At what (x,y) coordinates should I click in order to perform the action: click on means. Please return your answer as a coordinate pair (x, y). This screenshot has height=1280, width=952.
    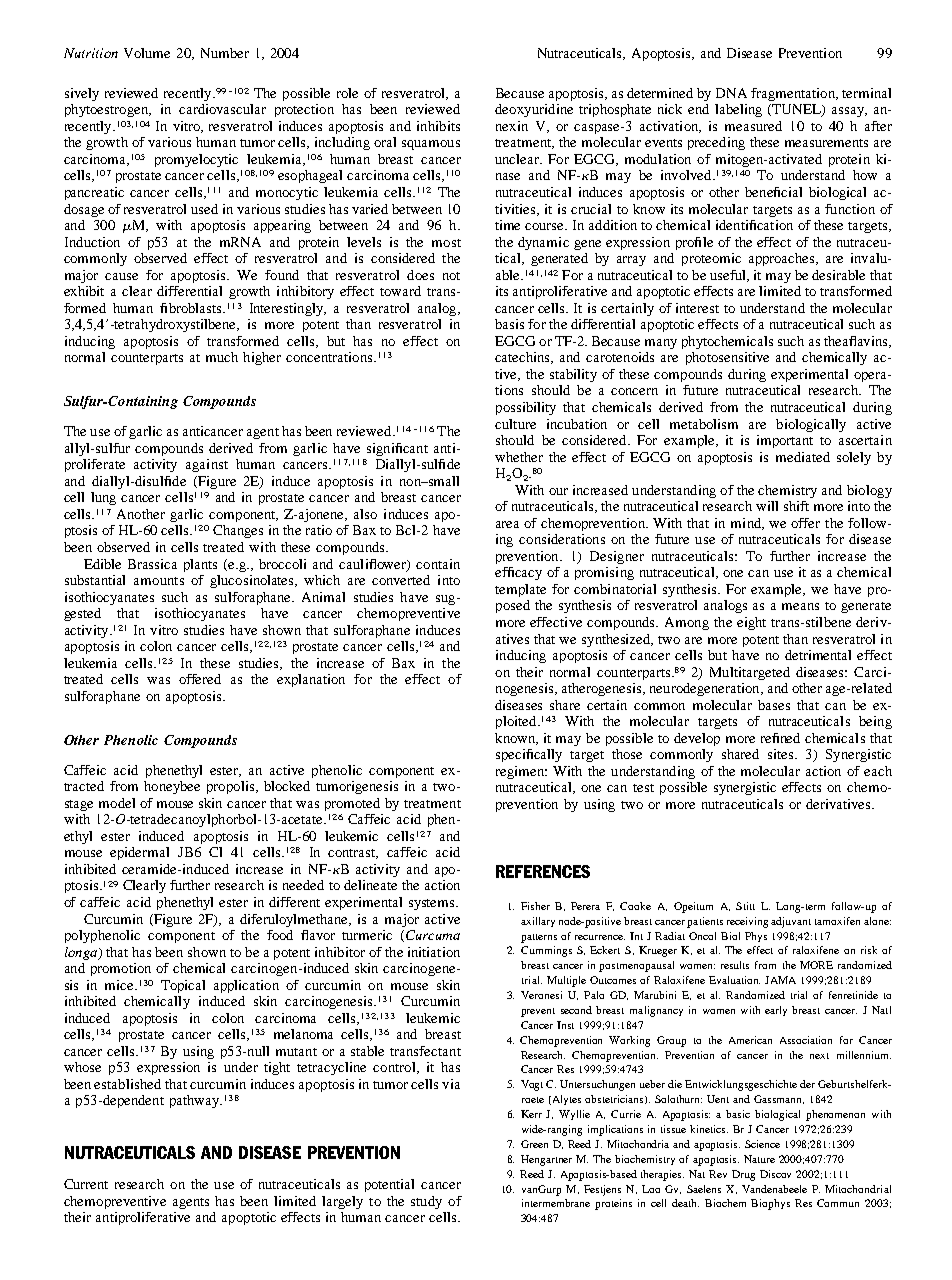
    Looking at the image, I should click on (800, 606).
